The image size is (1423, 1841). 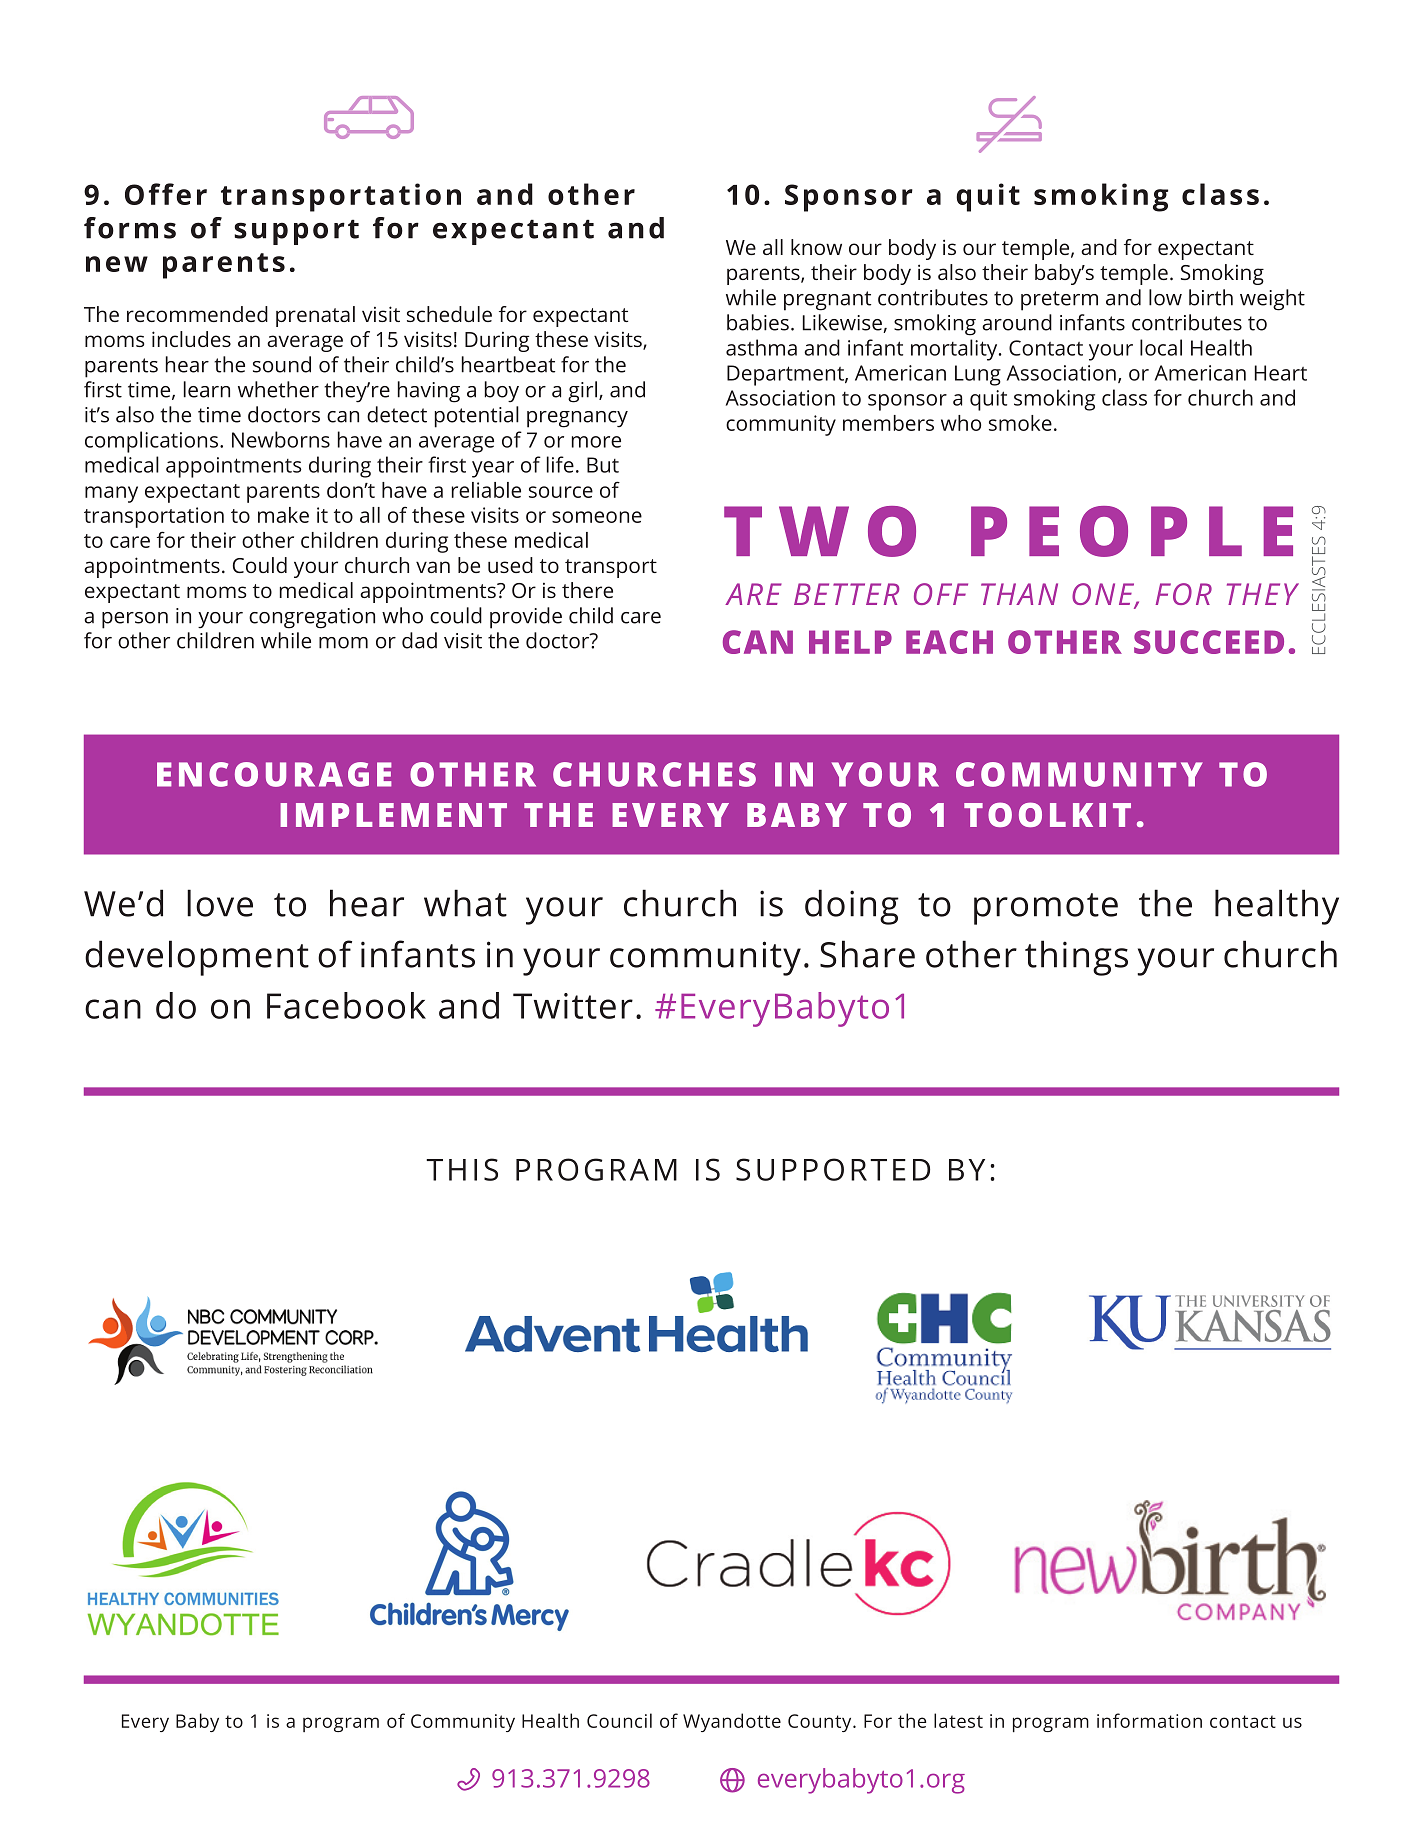 I want to click on Facebook, so click(x=346, y=1005).
